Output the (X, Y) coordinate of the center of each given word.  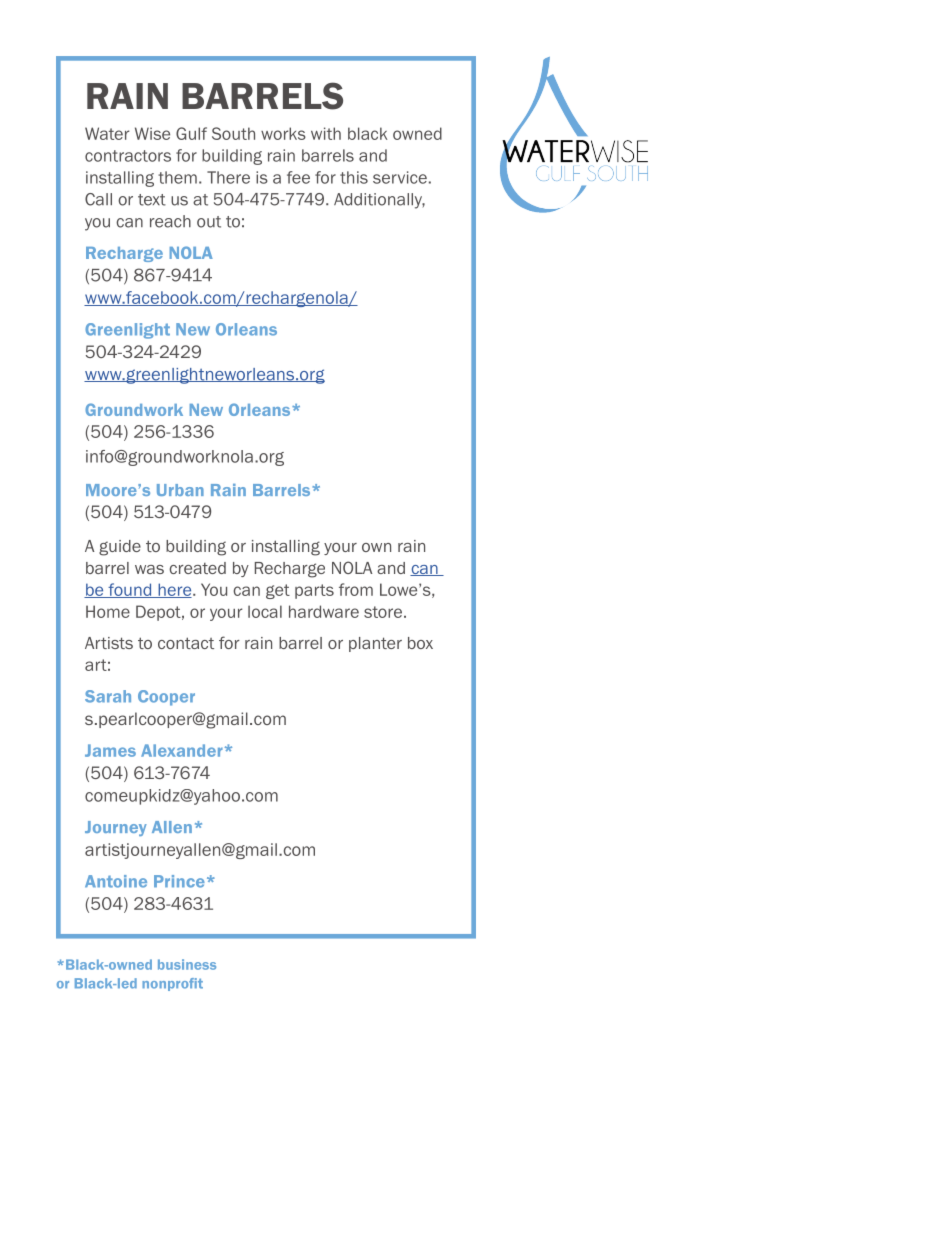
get (278, 591)
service (400, 177)
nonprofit (172, 984)
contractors (128, 156)
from (356, 589)
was (149, 569)
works (283, 133)
